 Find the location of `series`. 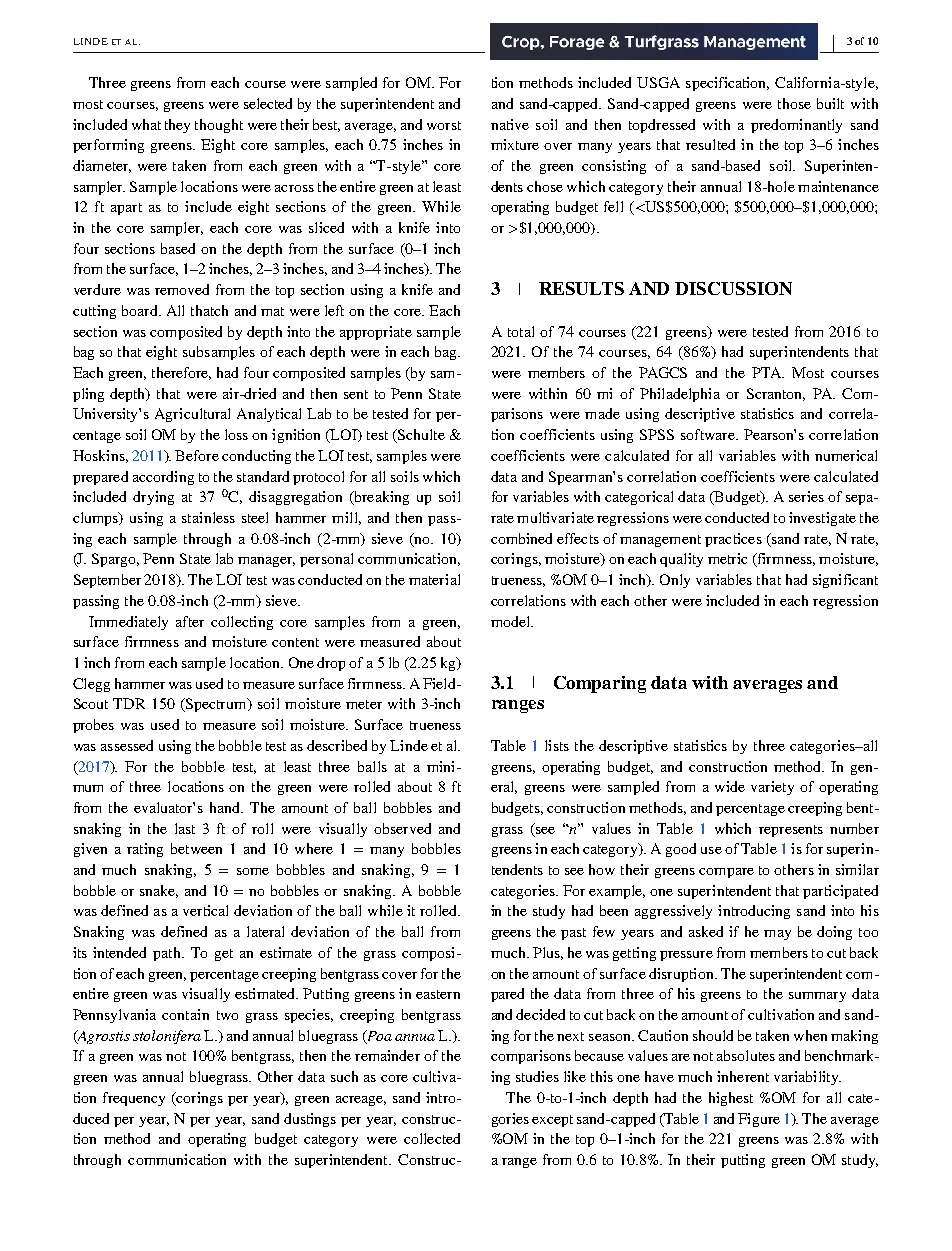

series is located at coordinates (806, 496).
